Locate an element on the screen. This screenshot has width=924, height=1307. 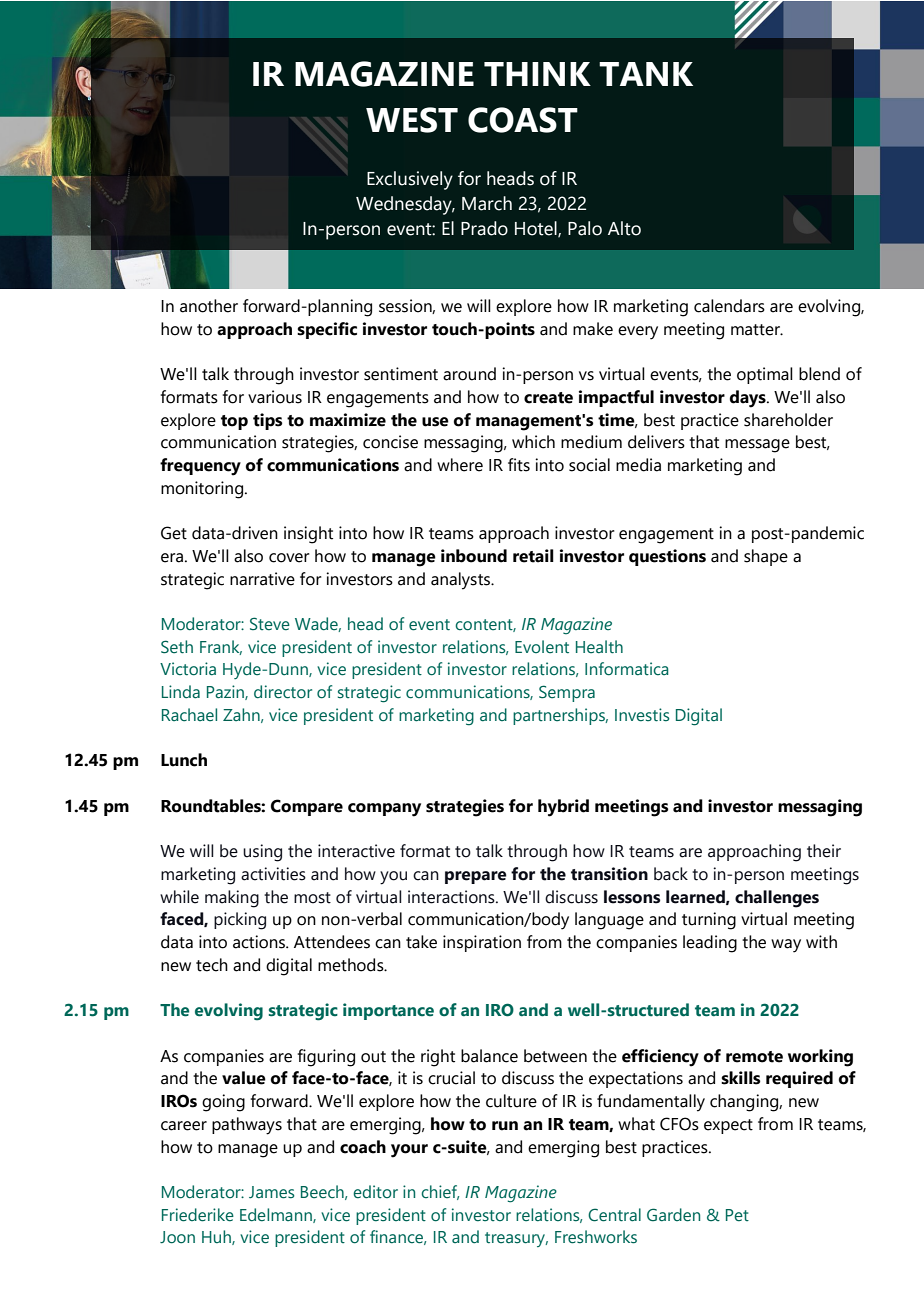
TANK is located at coordinates (646, 74).
